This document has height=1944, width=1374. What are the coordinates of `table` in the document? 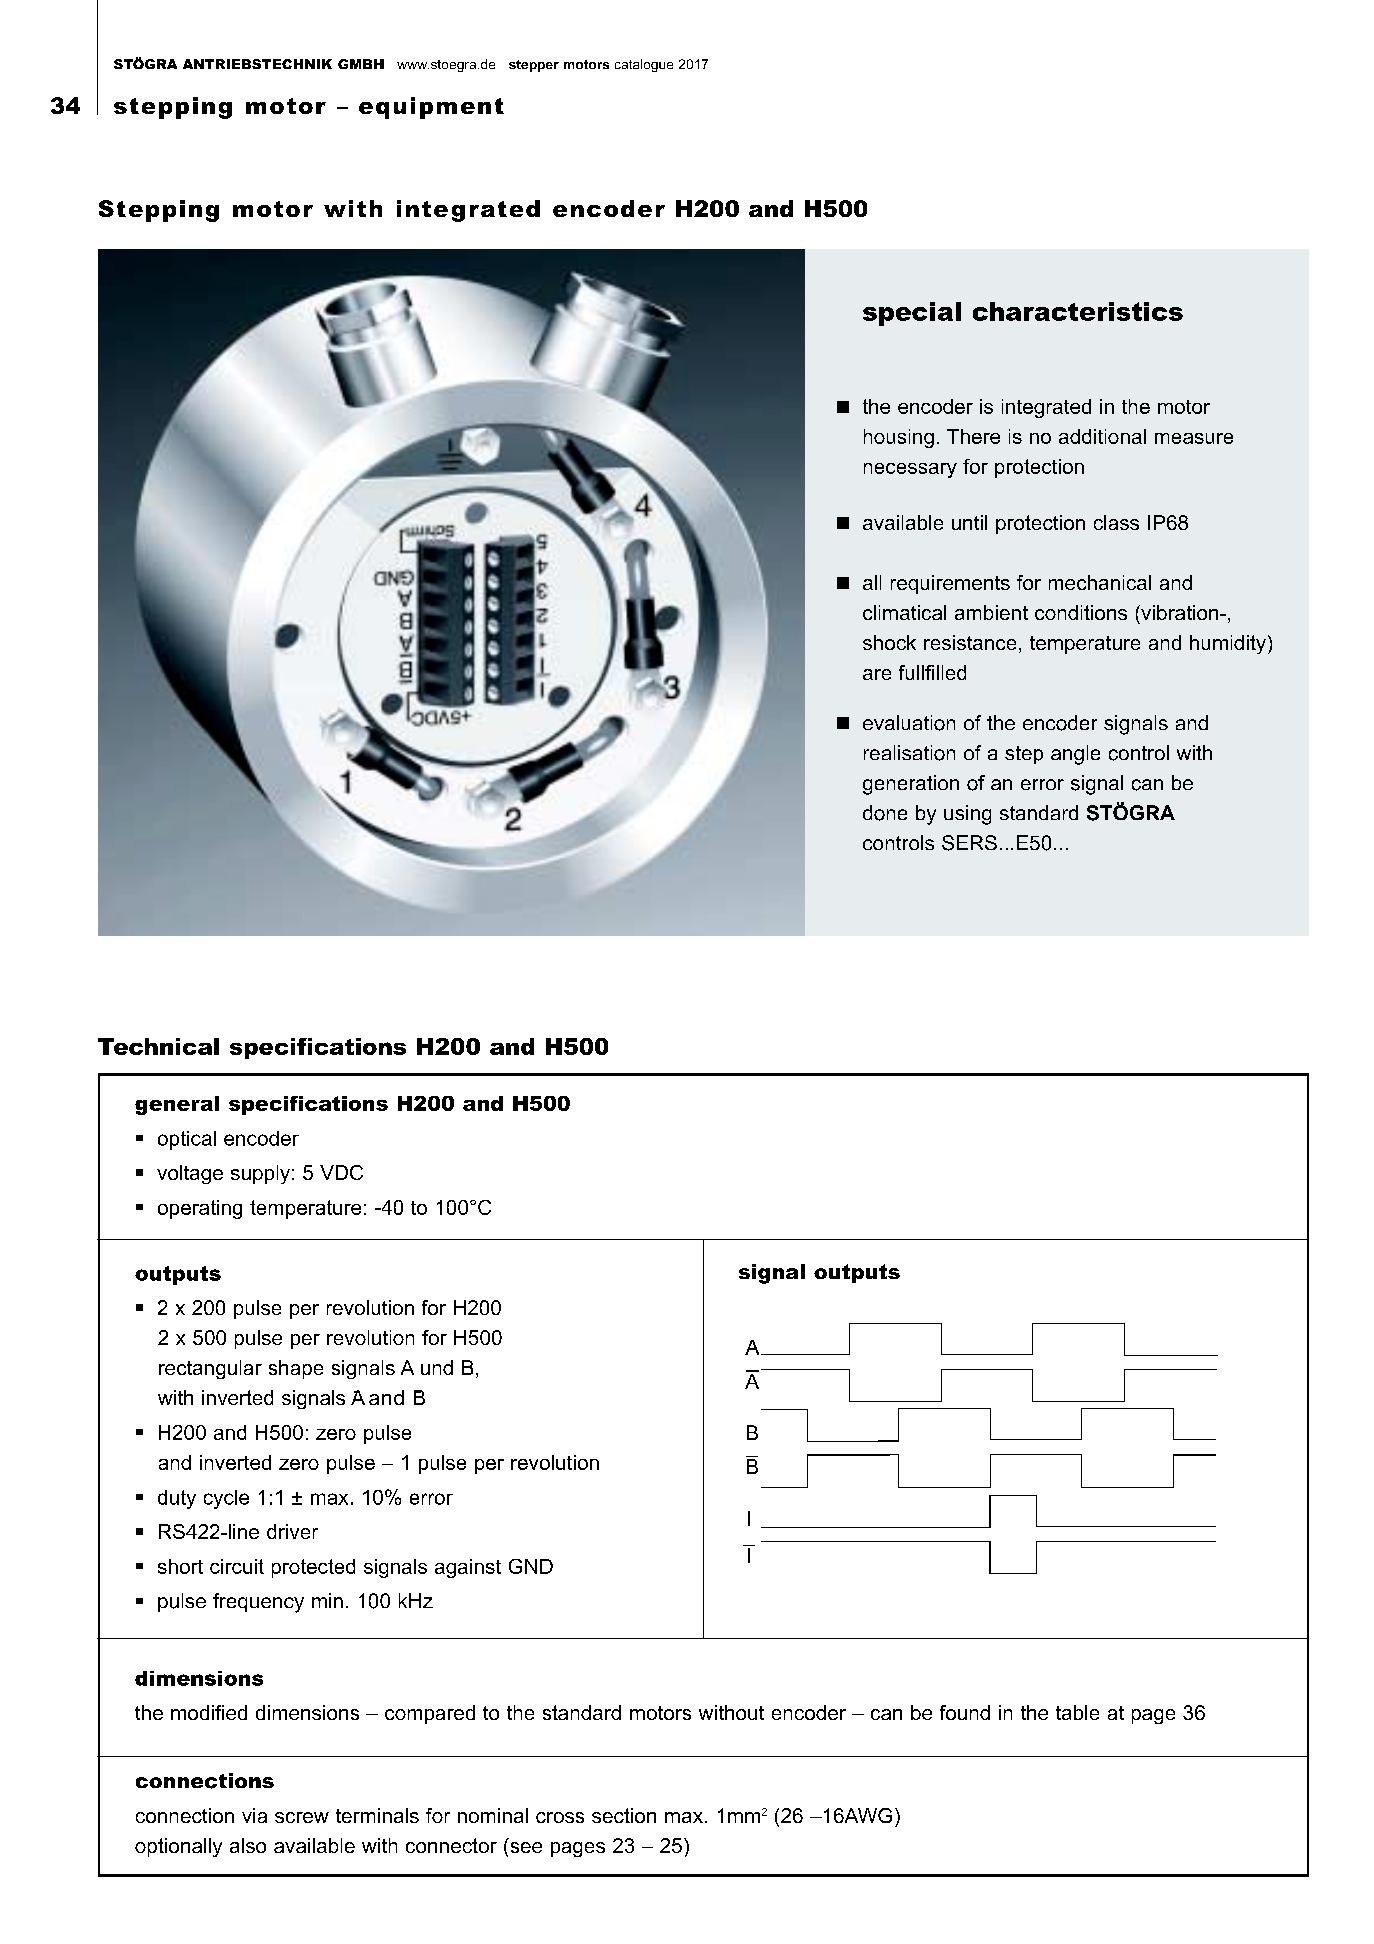 It's located at (1077, 1712).
